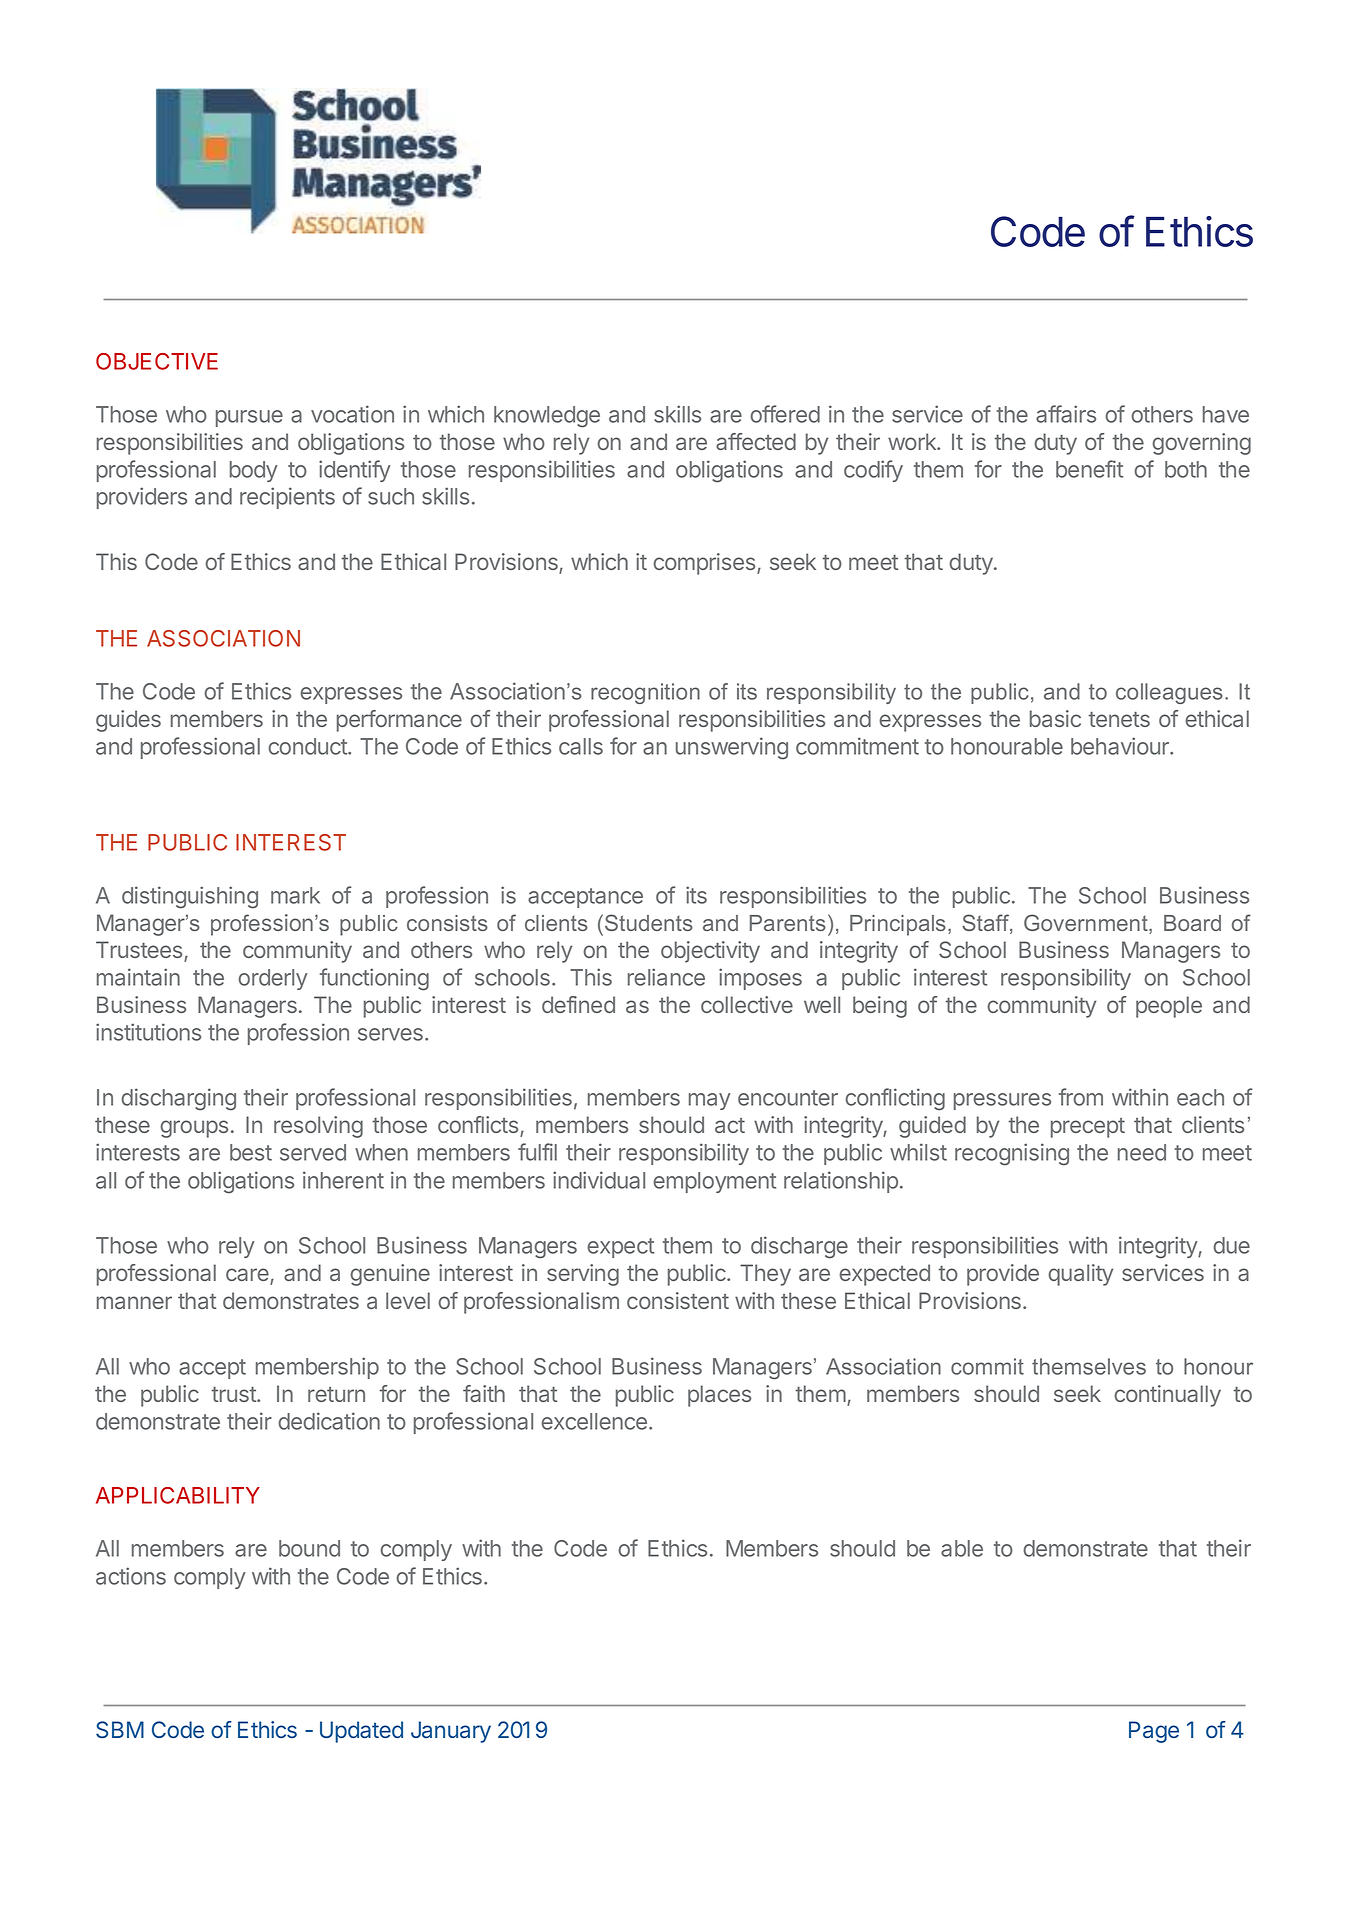 This screenshot has height=1912, width=1349. I want to click on consistent, so click(678, 1300).
